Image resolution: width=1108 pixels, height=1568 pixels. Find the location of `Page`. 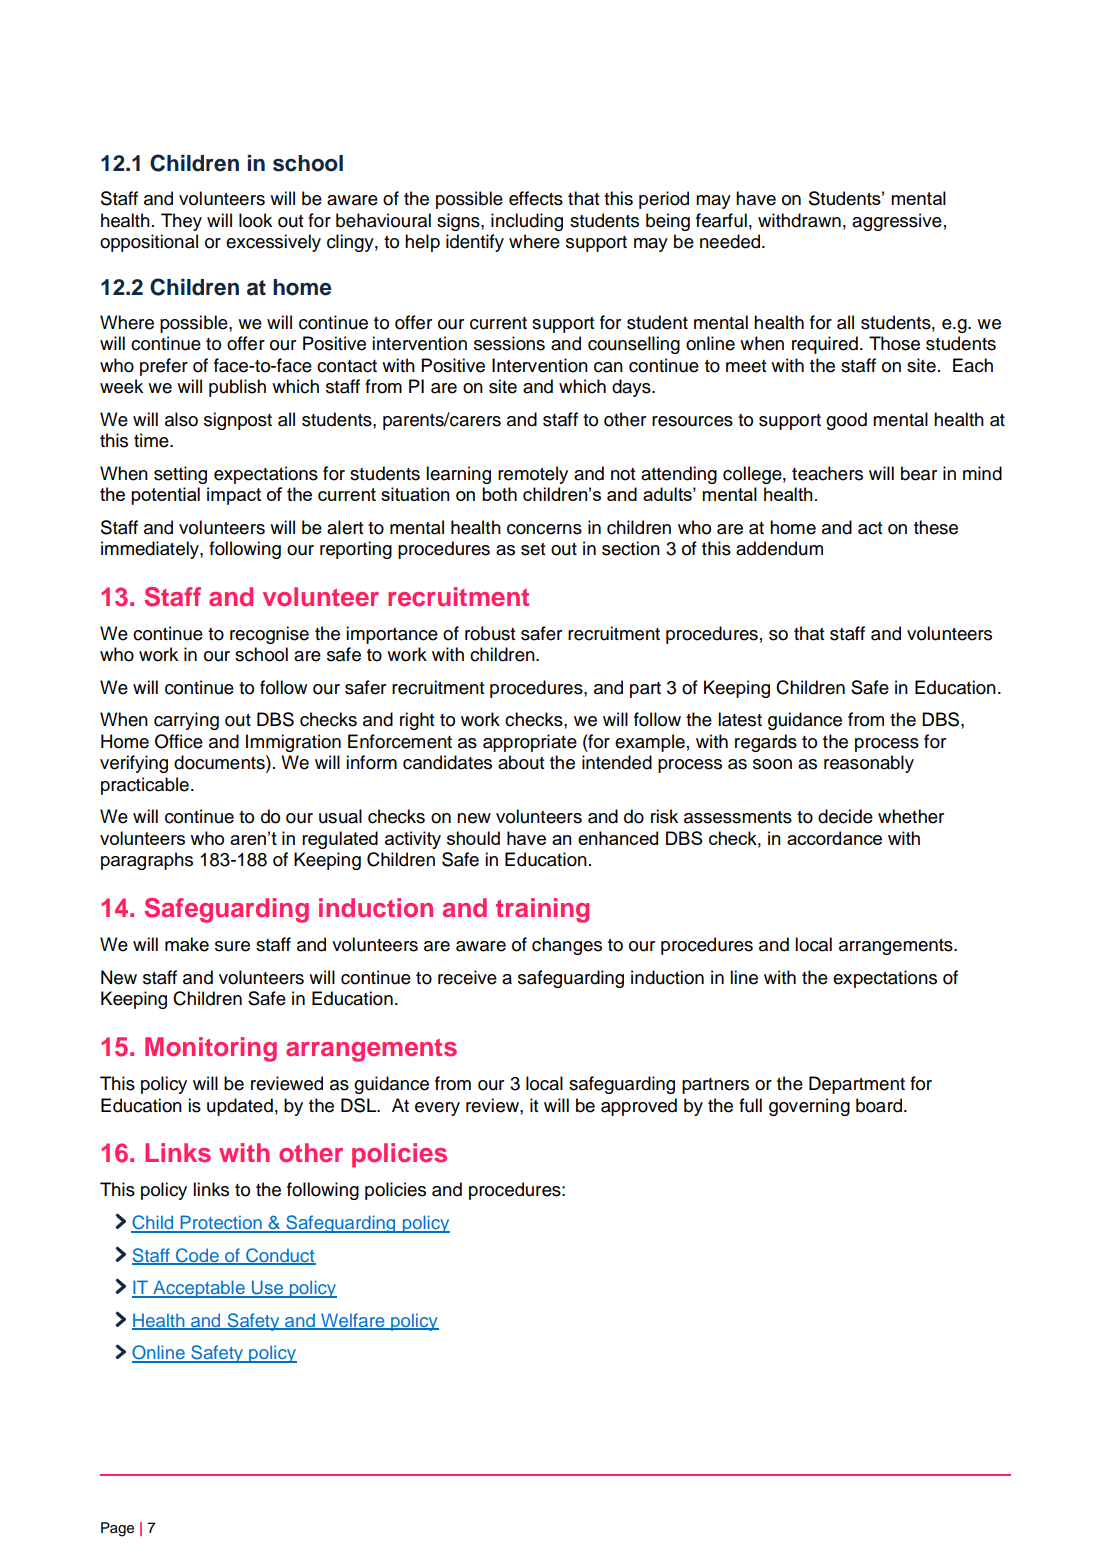

Page is located at coordinates (117, 1529).
